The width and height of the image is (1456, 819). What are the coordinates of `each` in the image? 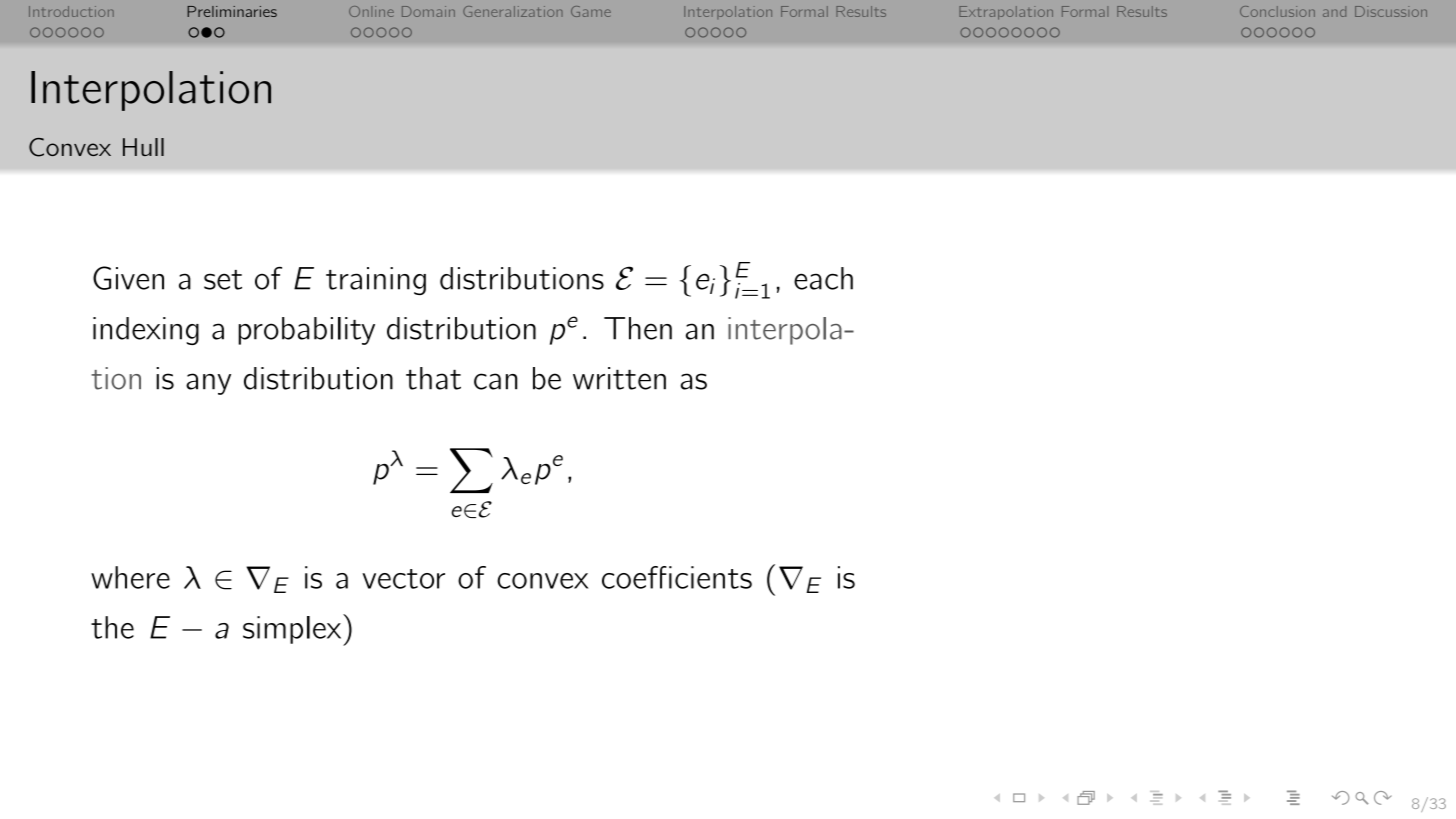 It's located at (823, 278).
